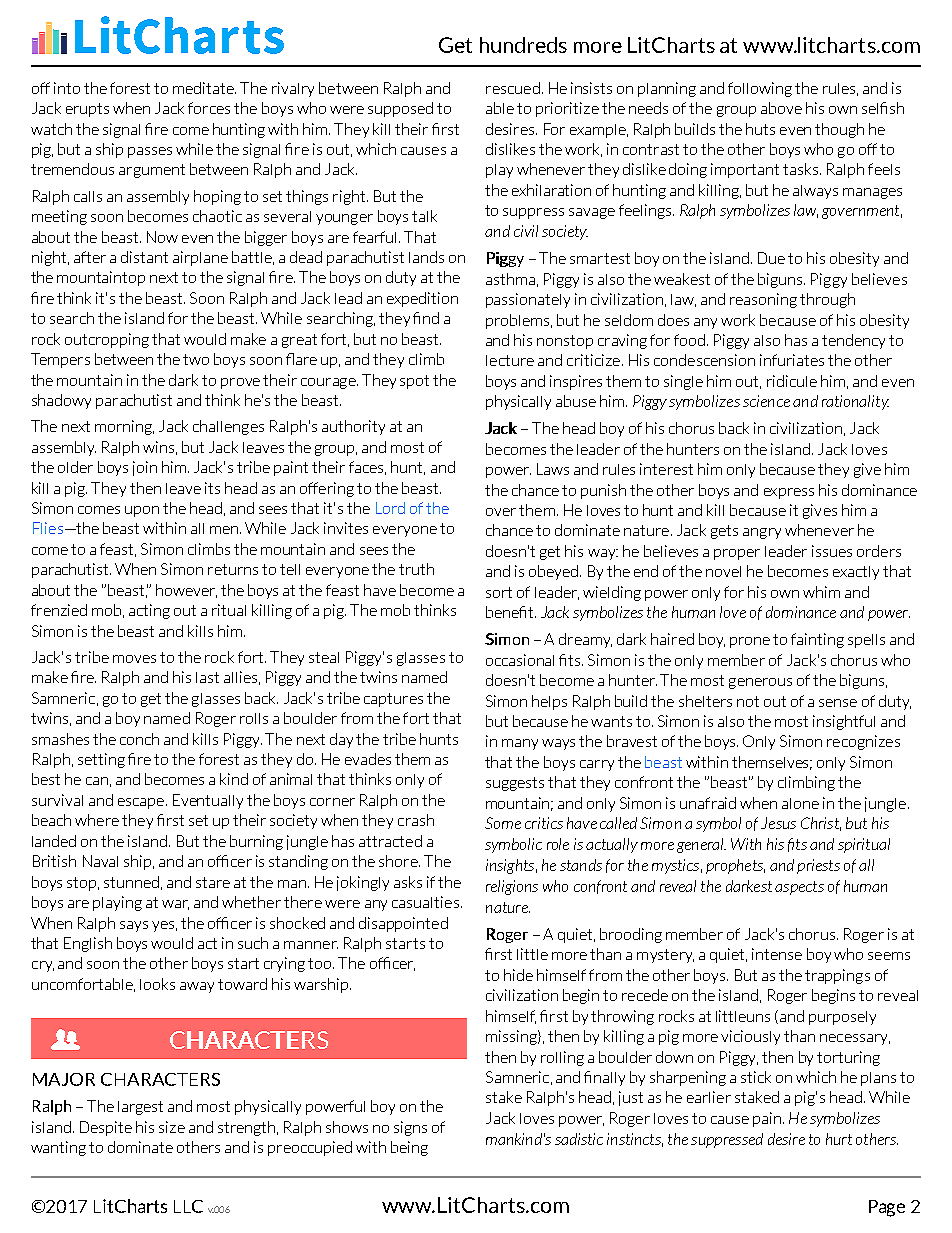 This page has width=952, height=1233. I want to click on meditate, so click(204, 88).
